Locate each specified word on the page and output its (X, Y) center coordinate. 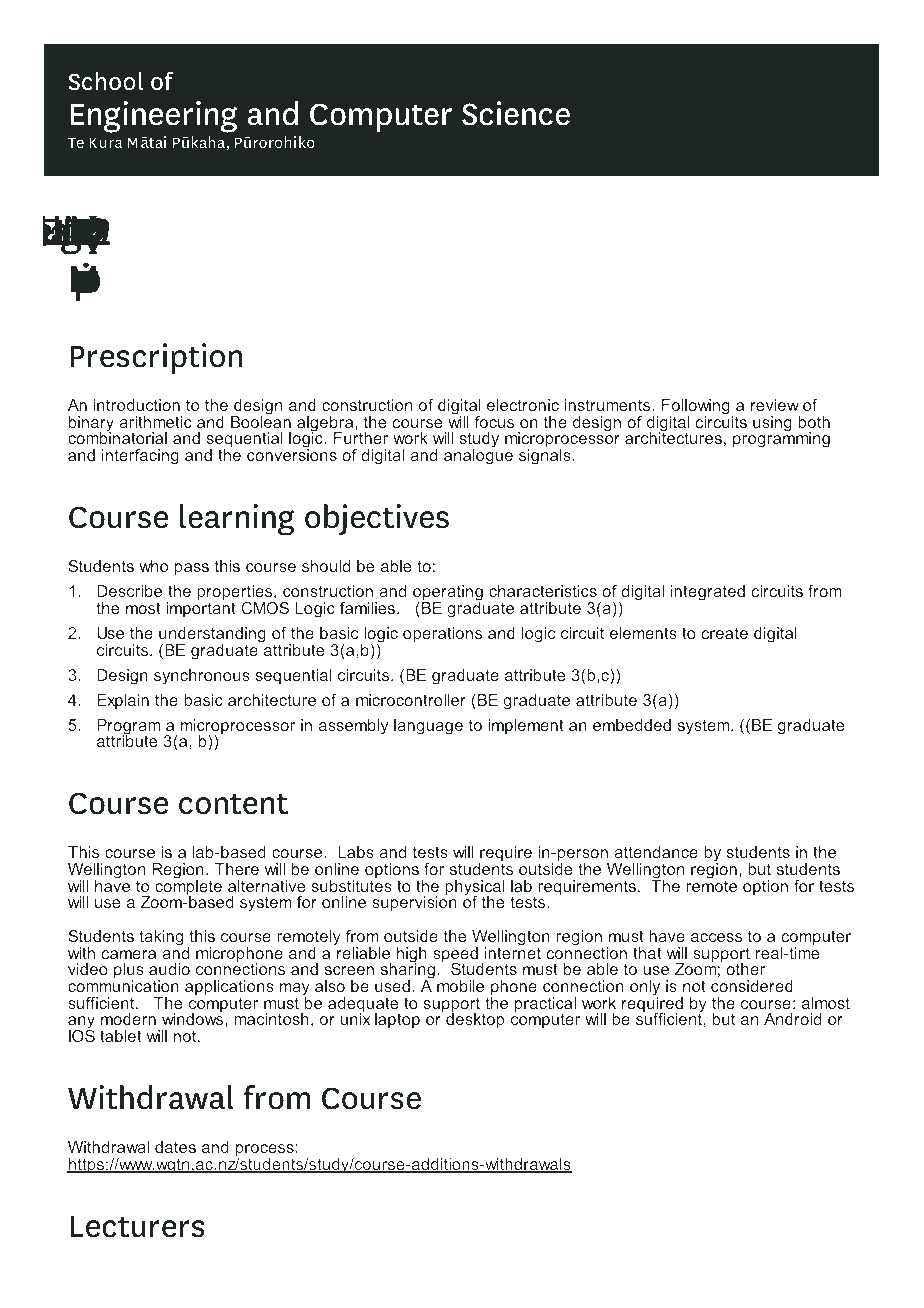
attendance (656, 852)
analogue (478, 456)
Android (792, 1019)
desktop (475, 1020)
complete (188, 888)
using (772, 424)
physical (475, 889)
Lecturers (137, 1227)
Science (516, 113)
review (775, 405)
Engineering (153, 117)
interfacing (140, 457)
